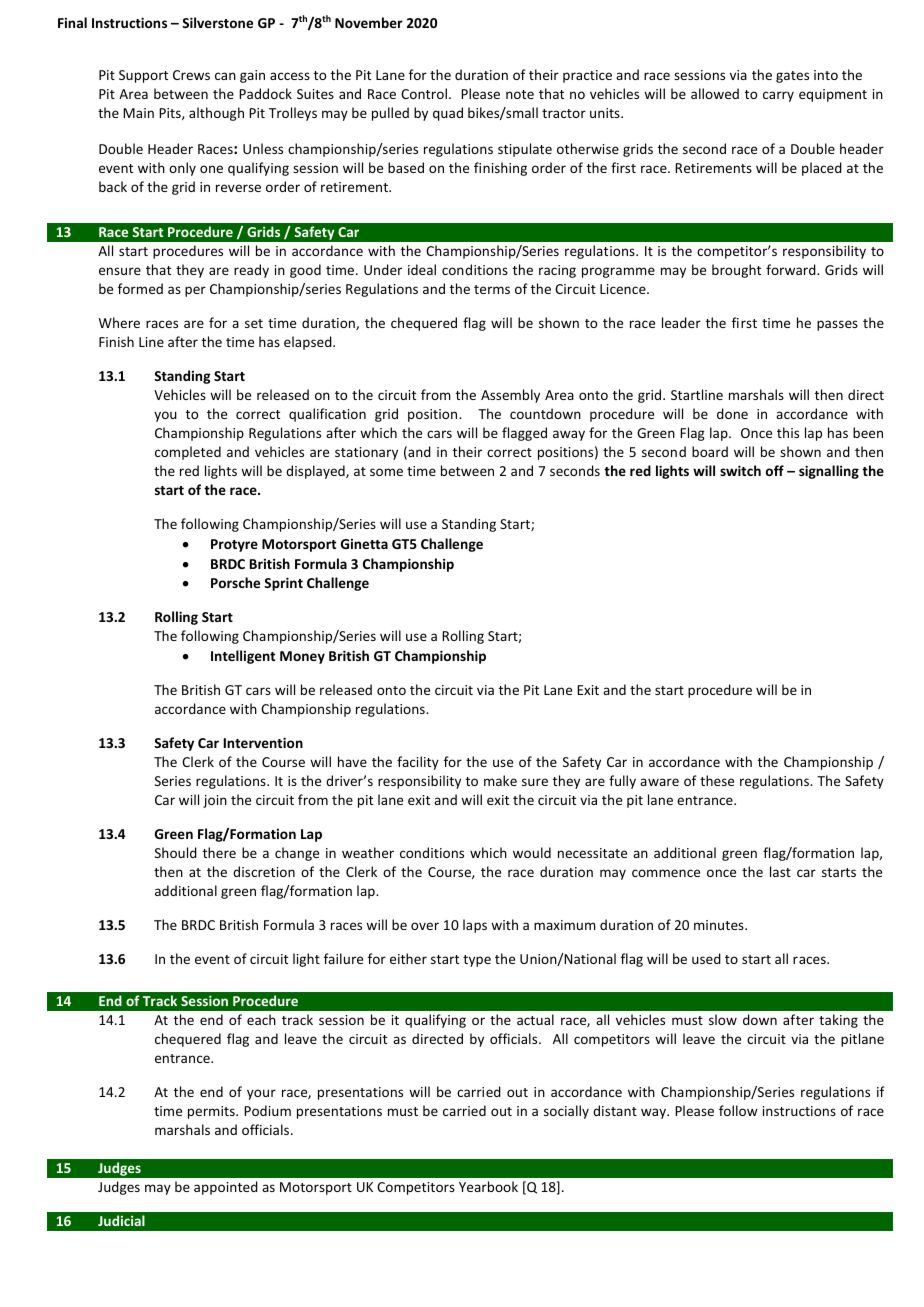 This screenshot has height=1307, width=924. I want to click on gates, so click(792, 77).
